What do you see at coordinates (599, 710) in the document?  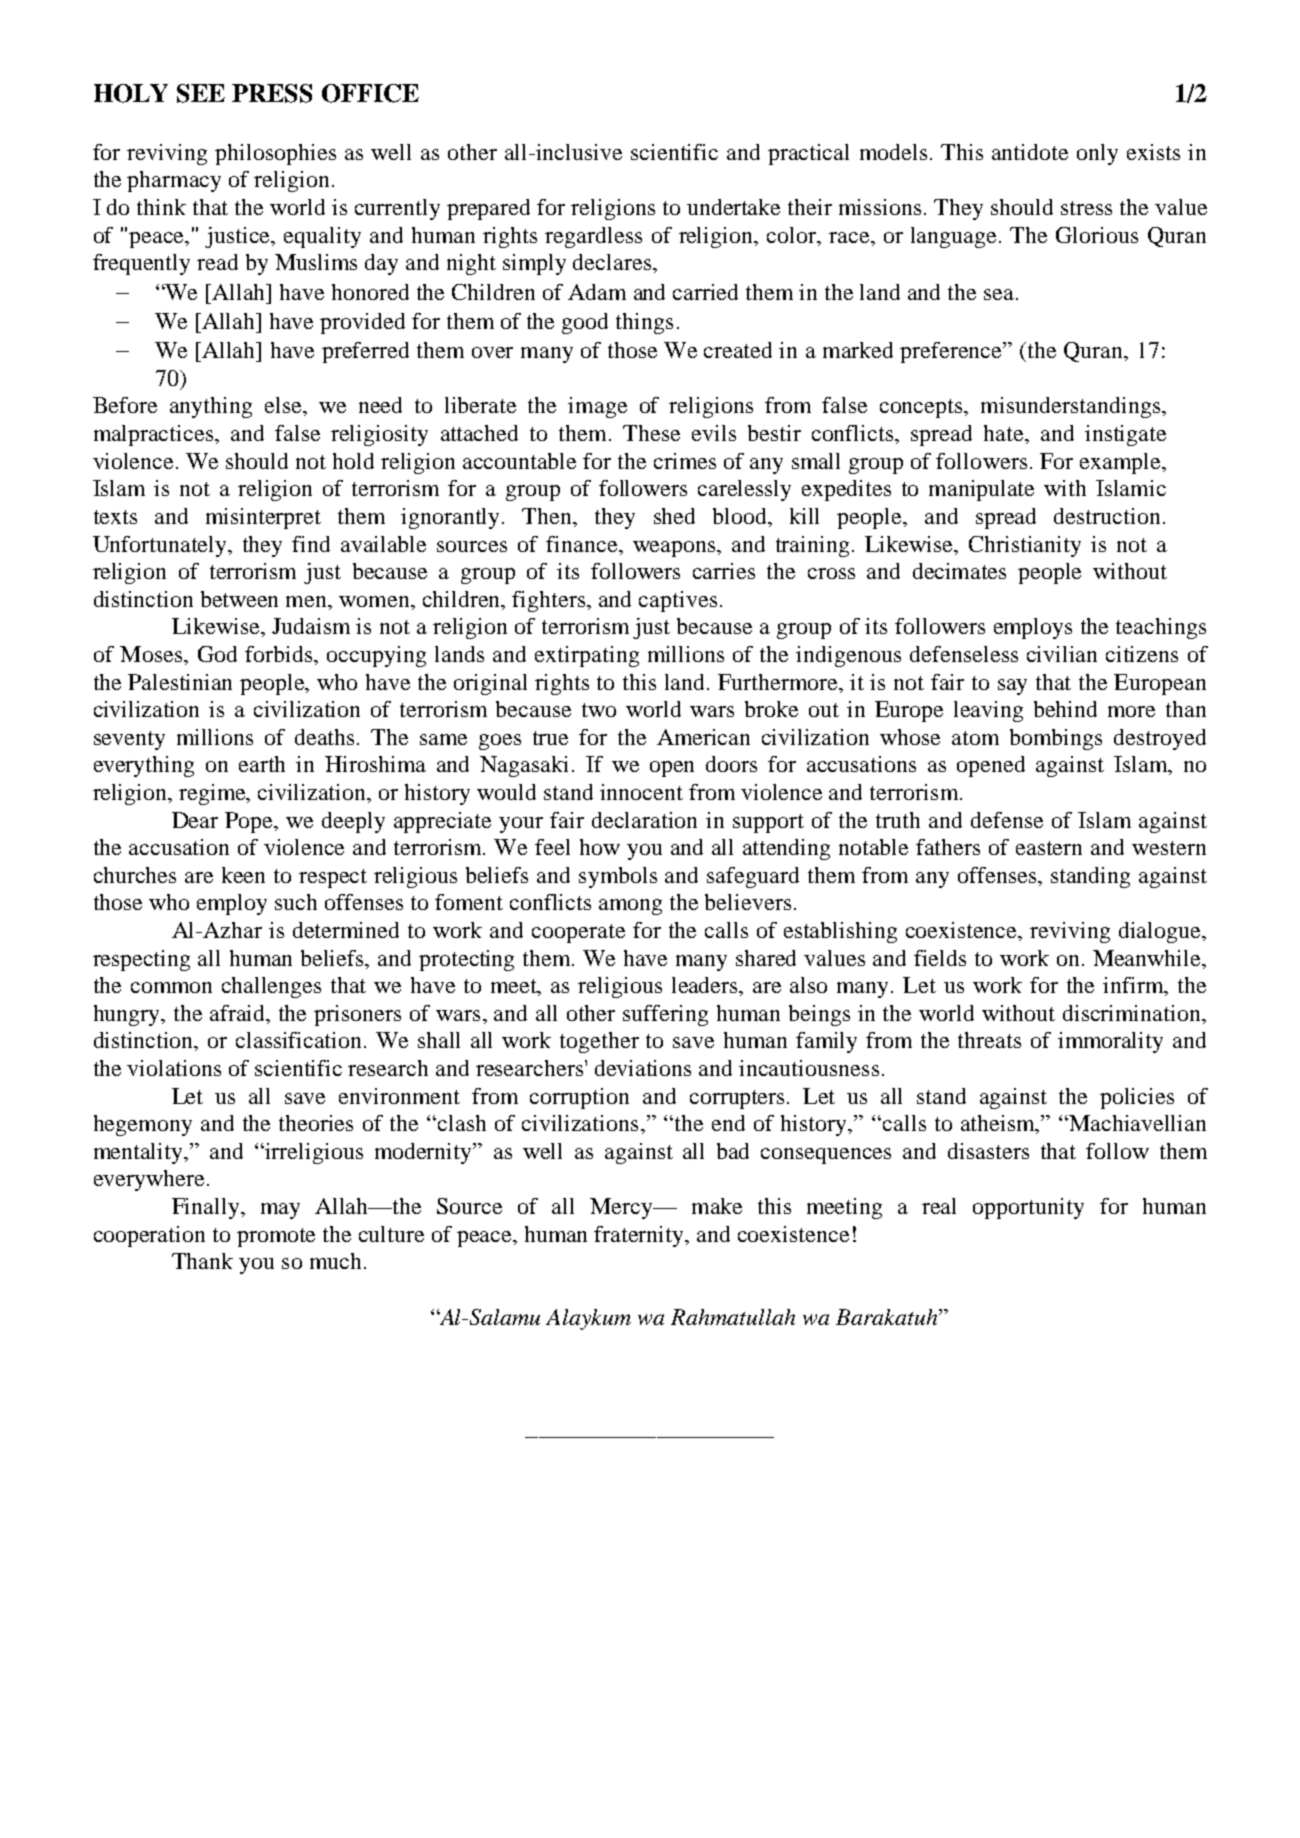 I see `two` at bounding box center [599, 710].
